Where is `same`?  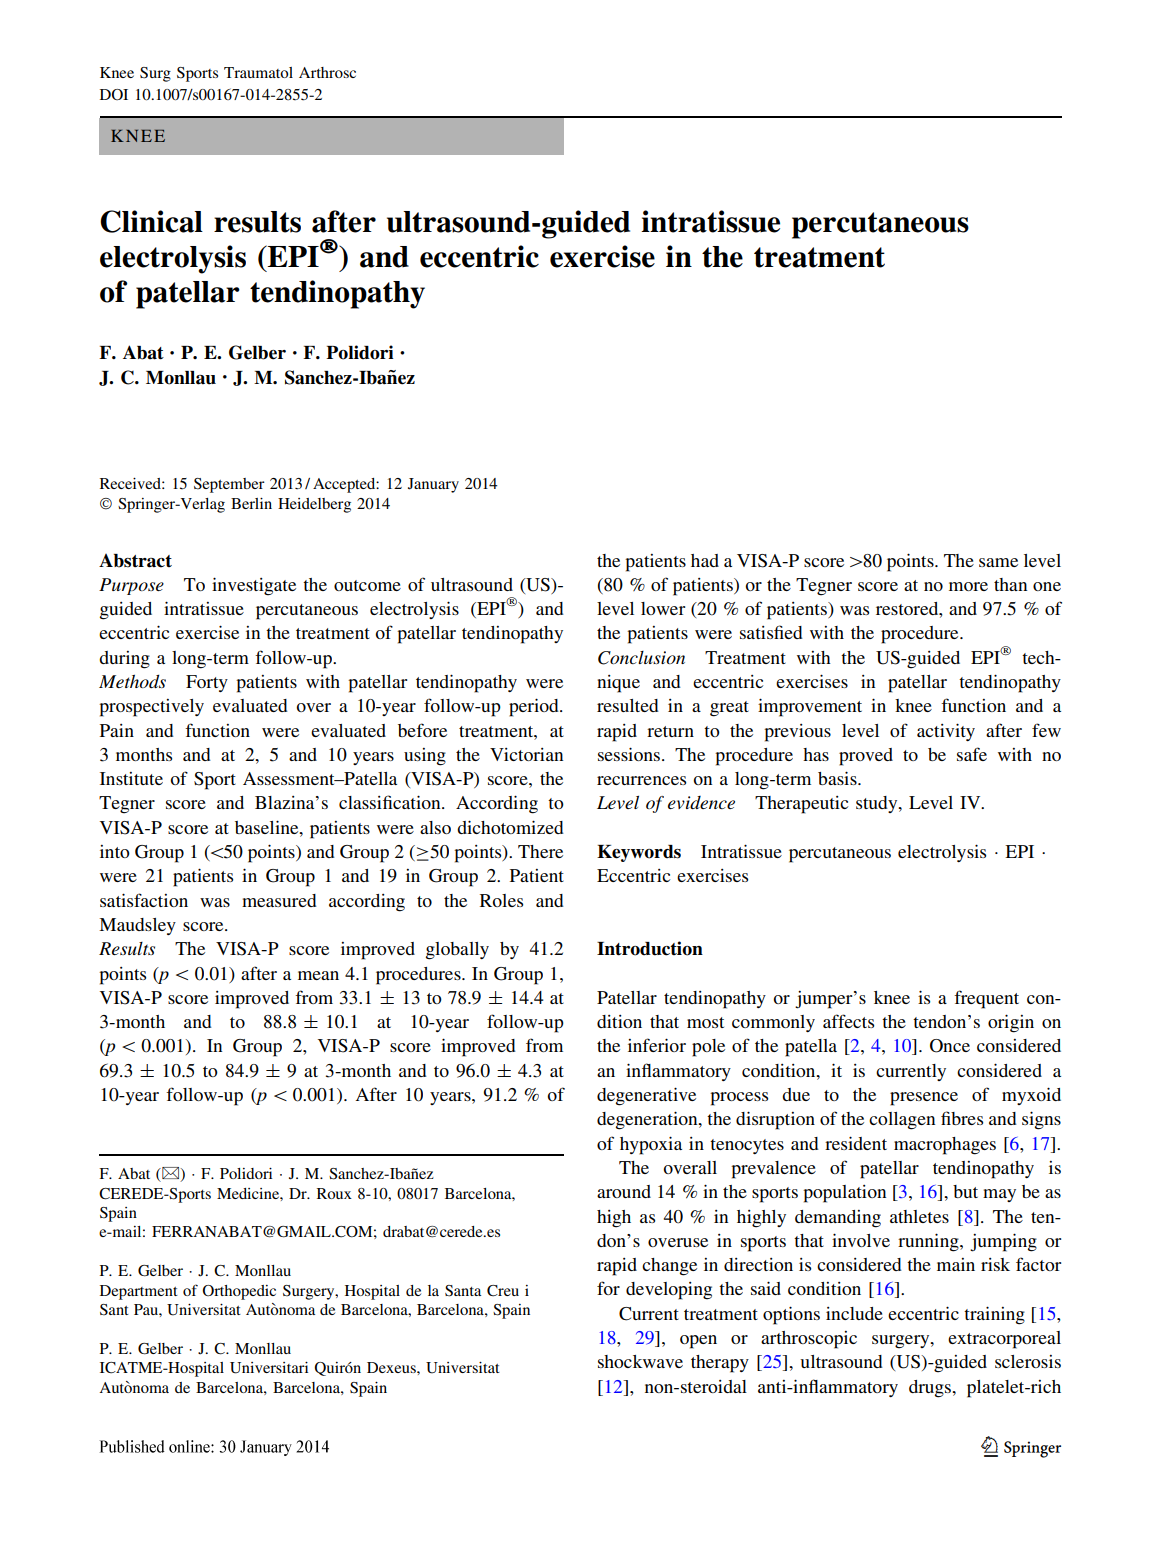
same is located at coordinates (998, 562).
